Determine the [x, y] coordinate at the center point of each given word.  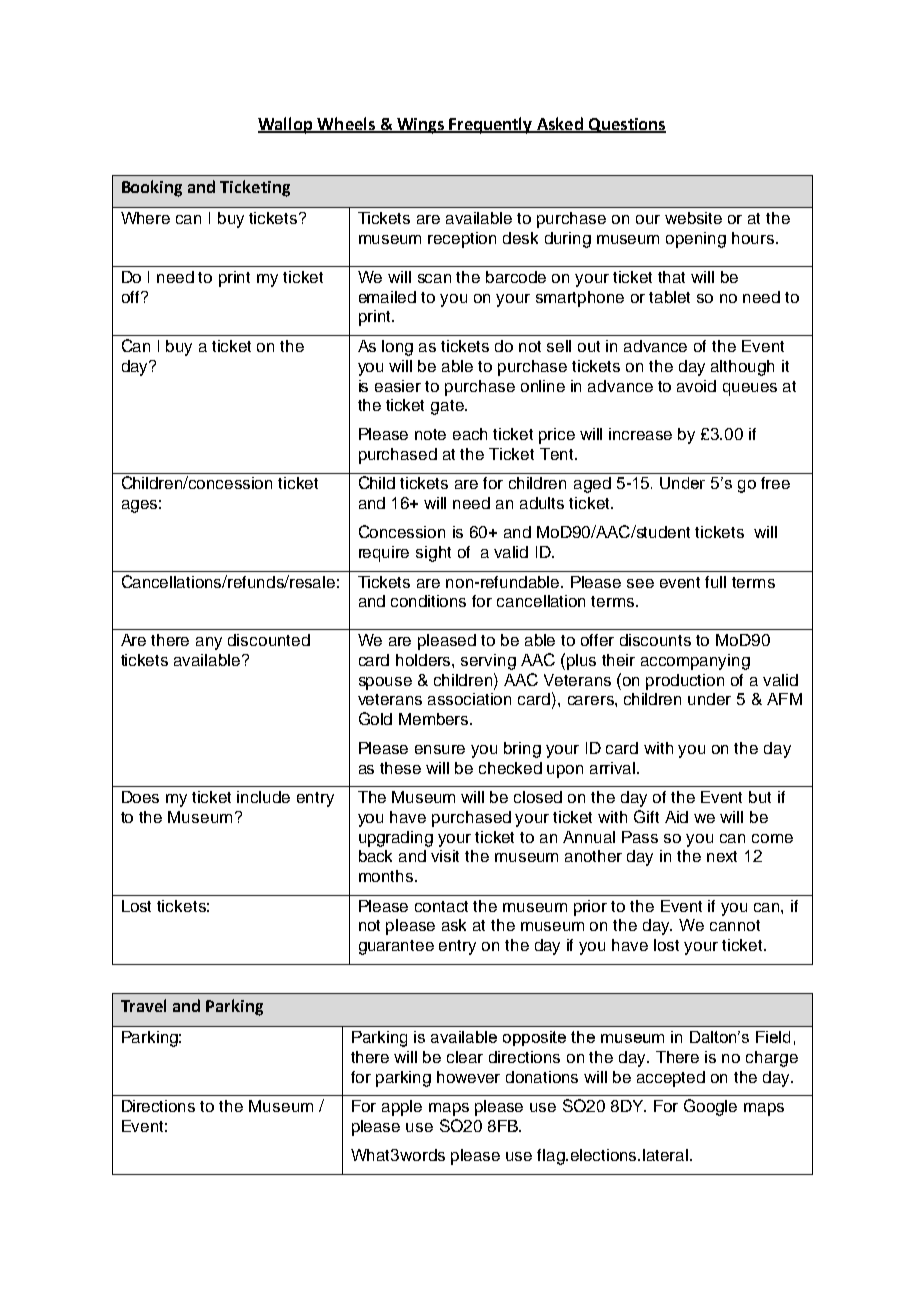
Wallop [286, 125]
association [469, 699]
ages [139, 506]
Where [145, 218]
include [263, 797]
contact [441, 906]
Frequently [491, 125]
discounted [269, 640]
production [685, 682]
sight [433, 554]
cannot [735, 925]
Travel [143, 1005]
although [742, 368]
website [693, 218]
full [715, 582]
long [397, 348]
